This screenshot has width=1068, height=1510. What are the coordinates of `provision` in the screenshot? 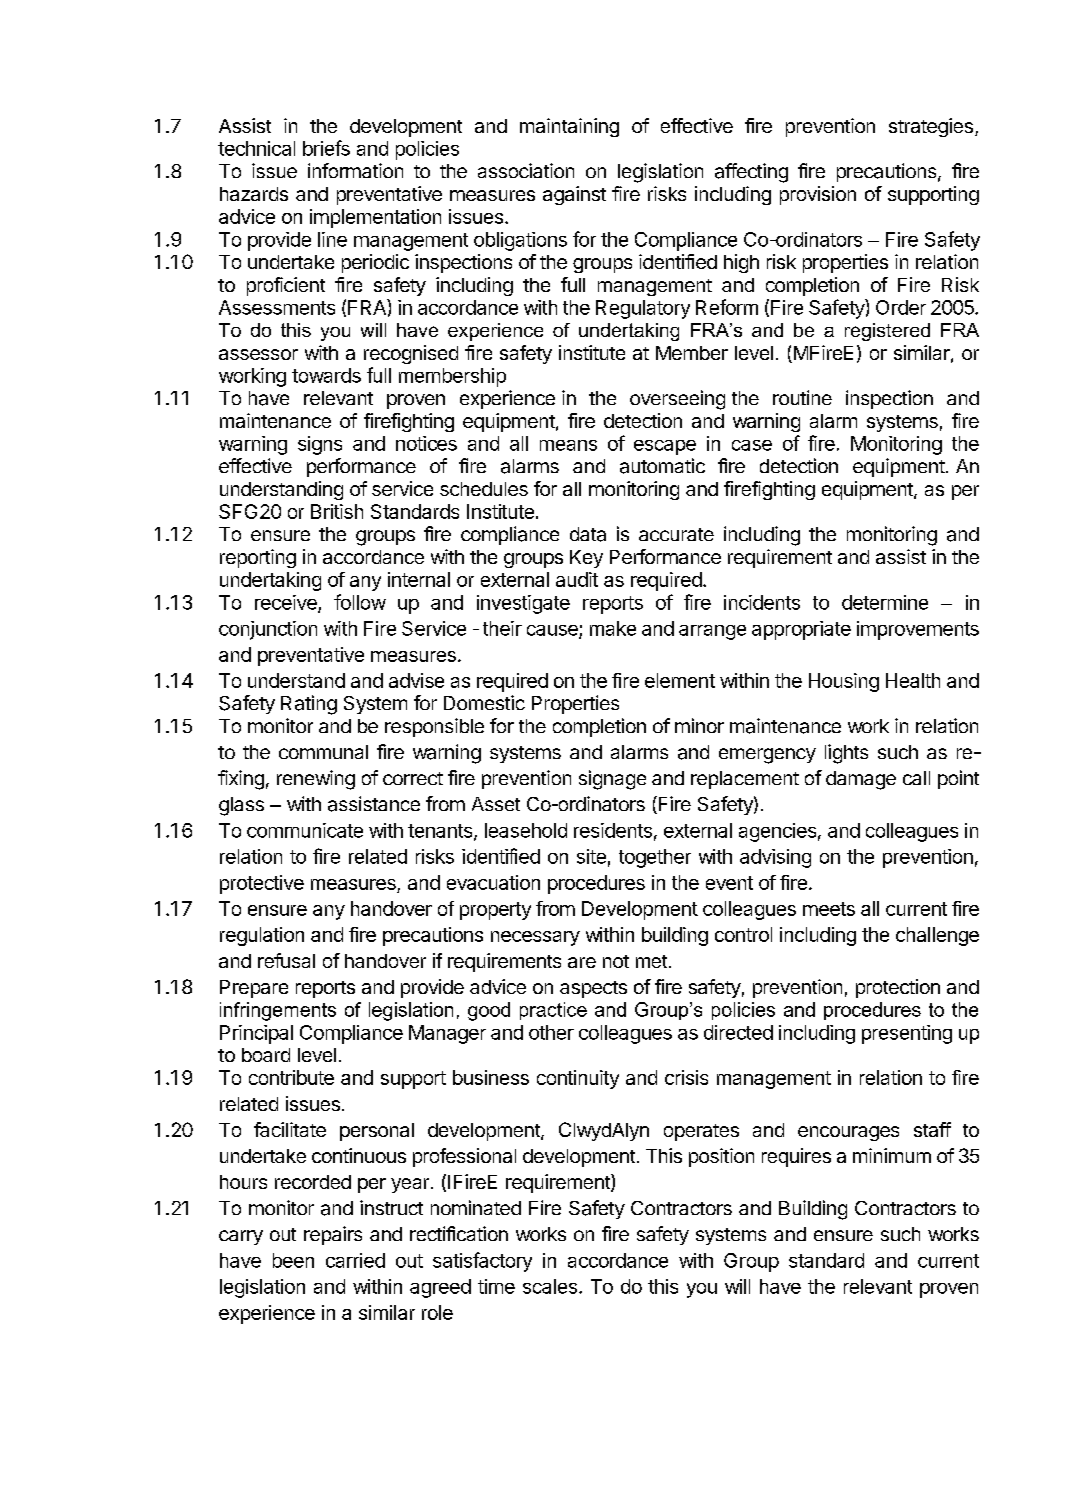 It's located at (818, 195).
